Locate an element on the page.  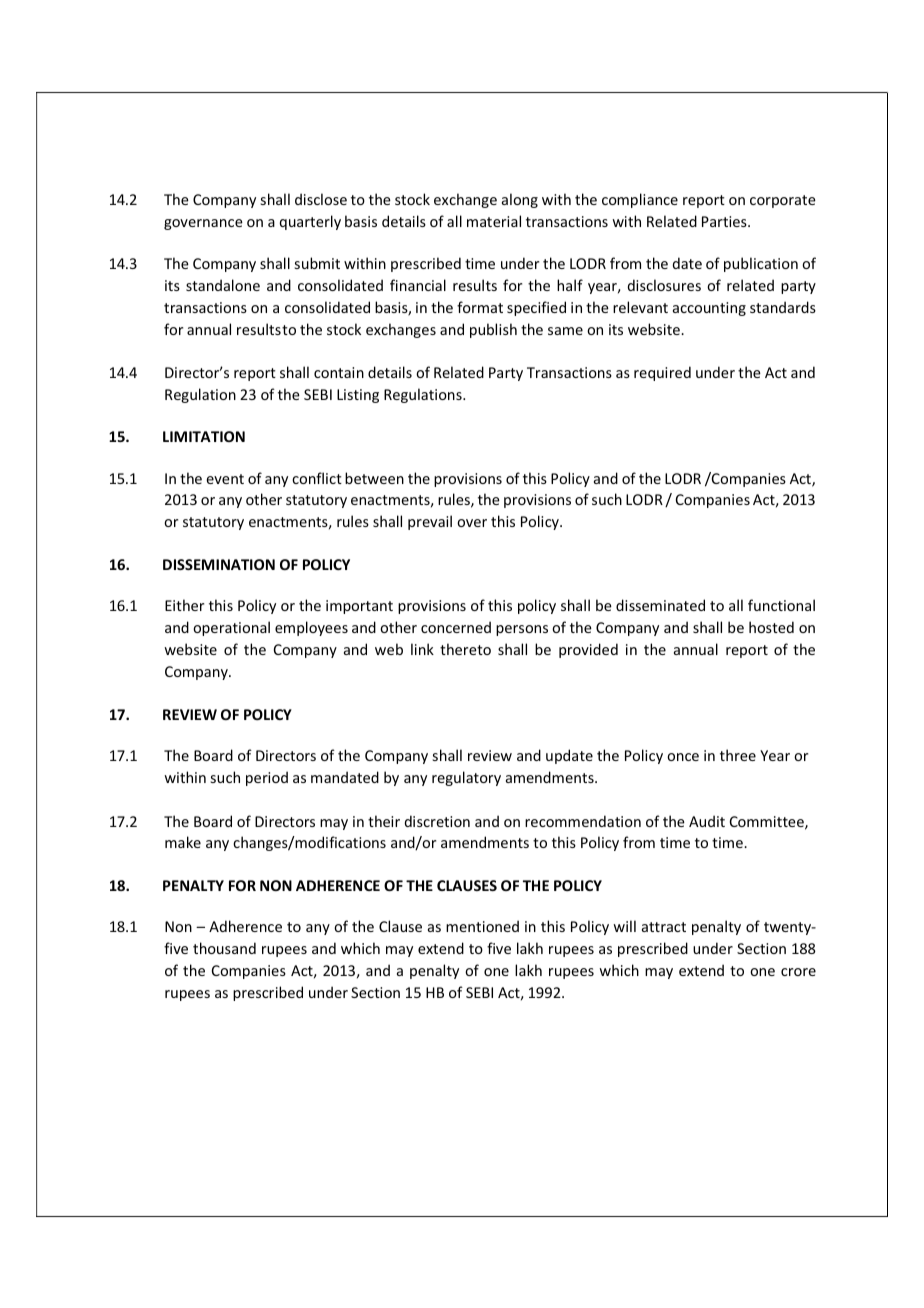
thereto is located at coordinates (465, 649).
